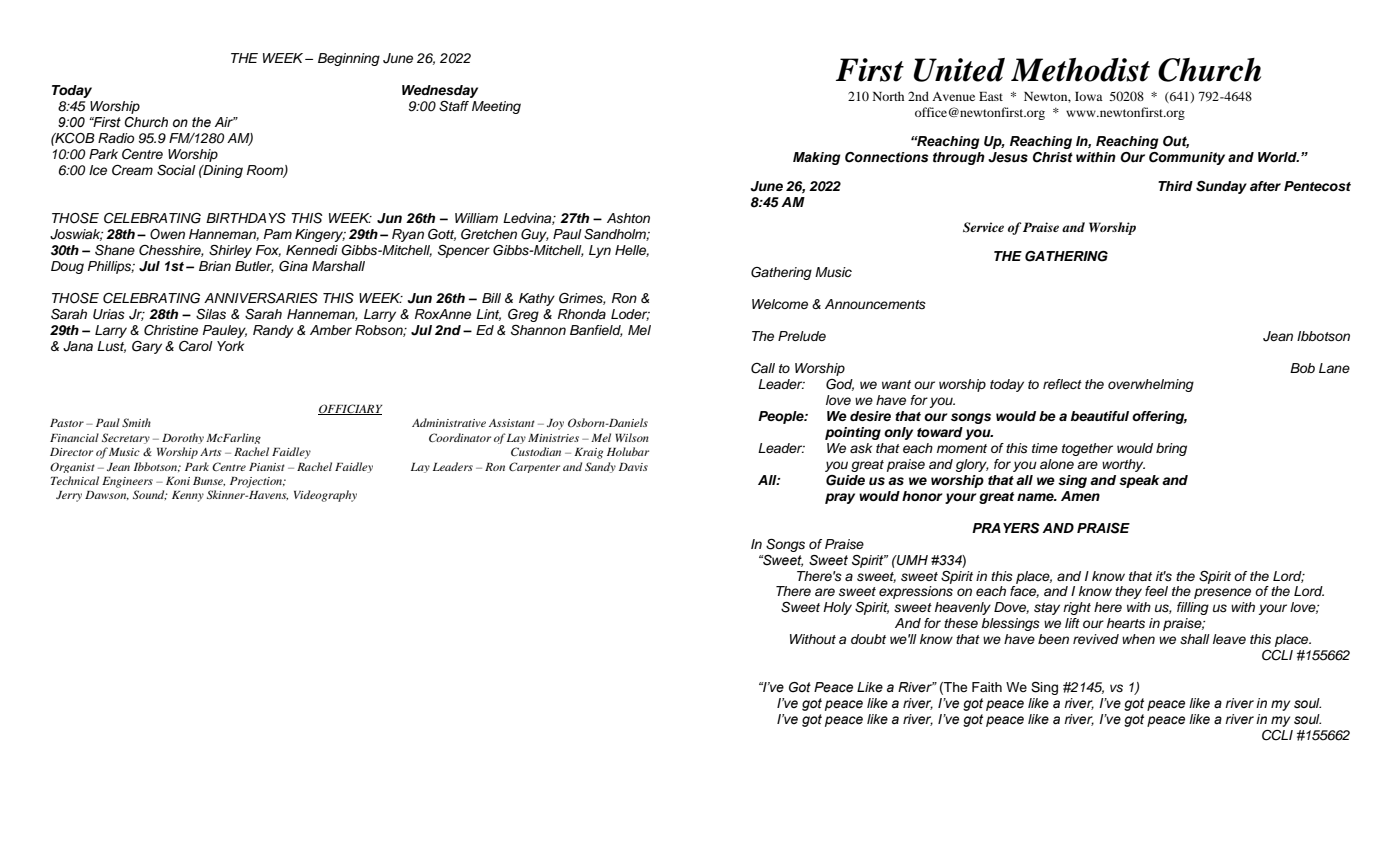 This screenshot has height=850, width=1400. What do you see at coordinates (633, 467) in the screenshot?
I see `Davis` at bounding box center [633, 467].
